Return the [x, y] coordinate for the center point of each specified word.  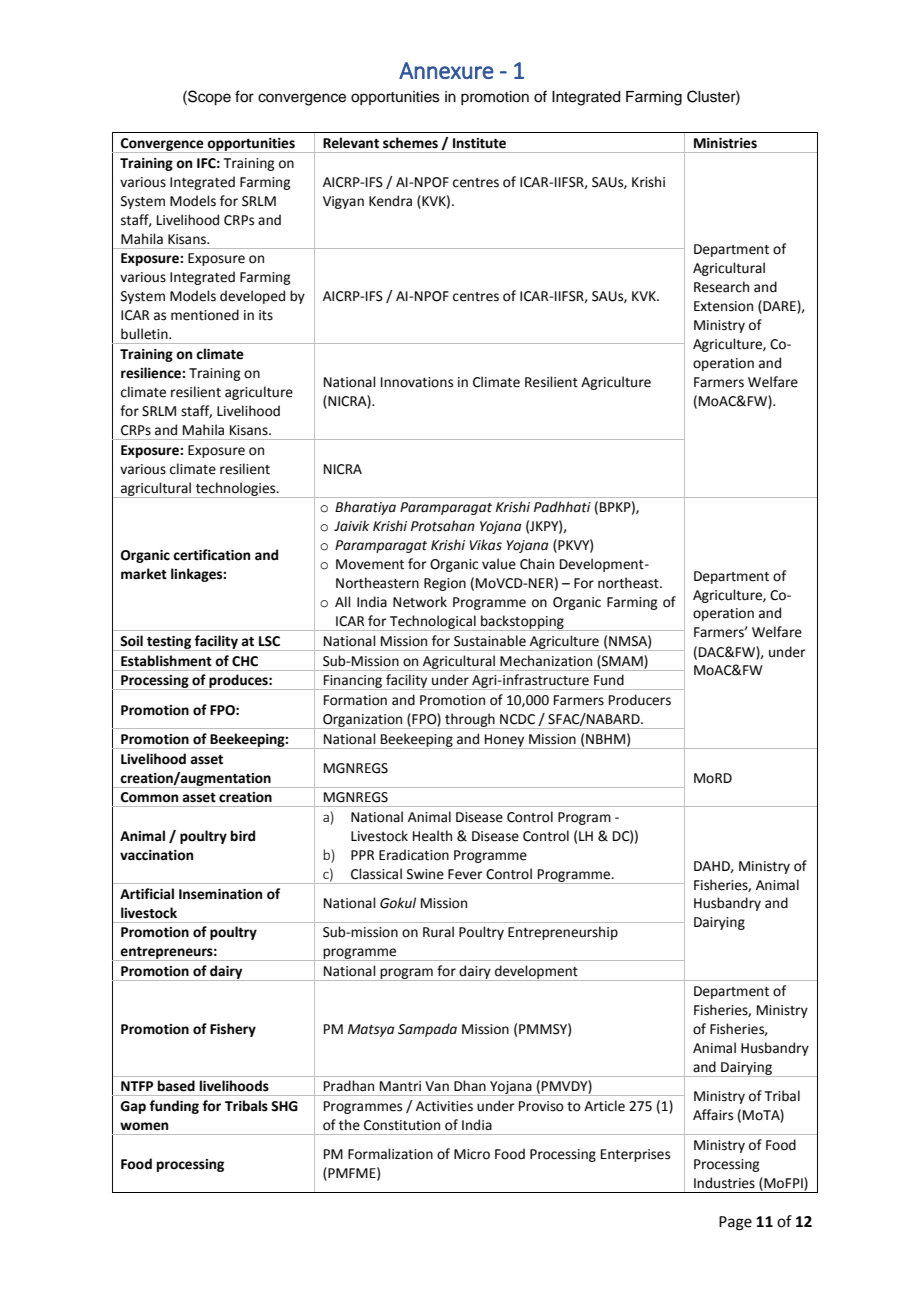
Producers [640, 700]
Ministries [725, 143]
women [144, 1126]
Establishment [166, 661]
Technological [433, 623]
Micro [472, 1154]
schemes [410, 143]
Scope [208, 98]
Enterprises [635, 1155]
